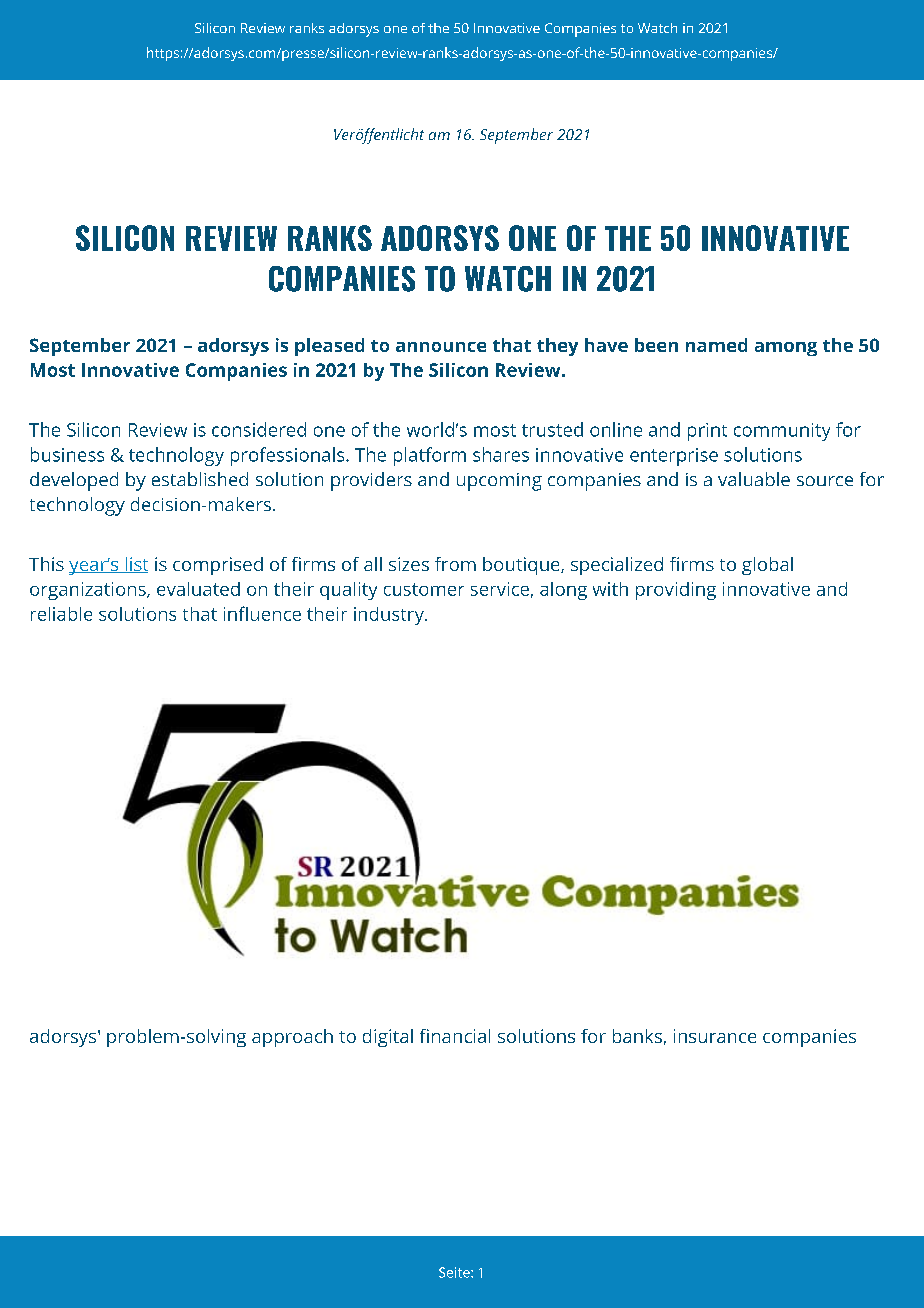 This image has height=1308, width=924. I want to click on Seite, so click(455, 1272).
